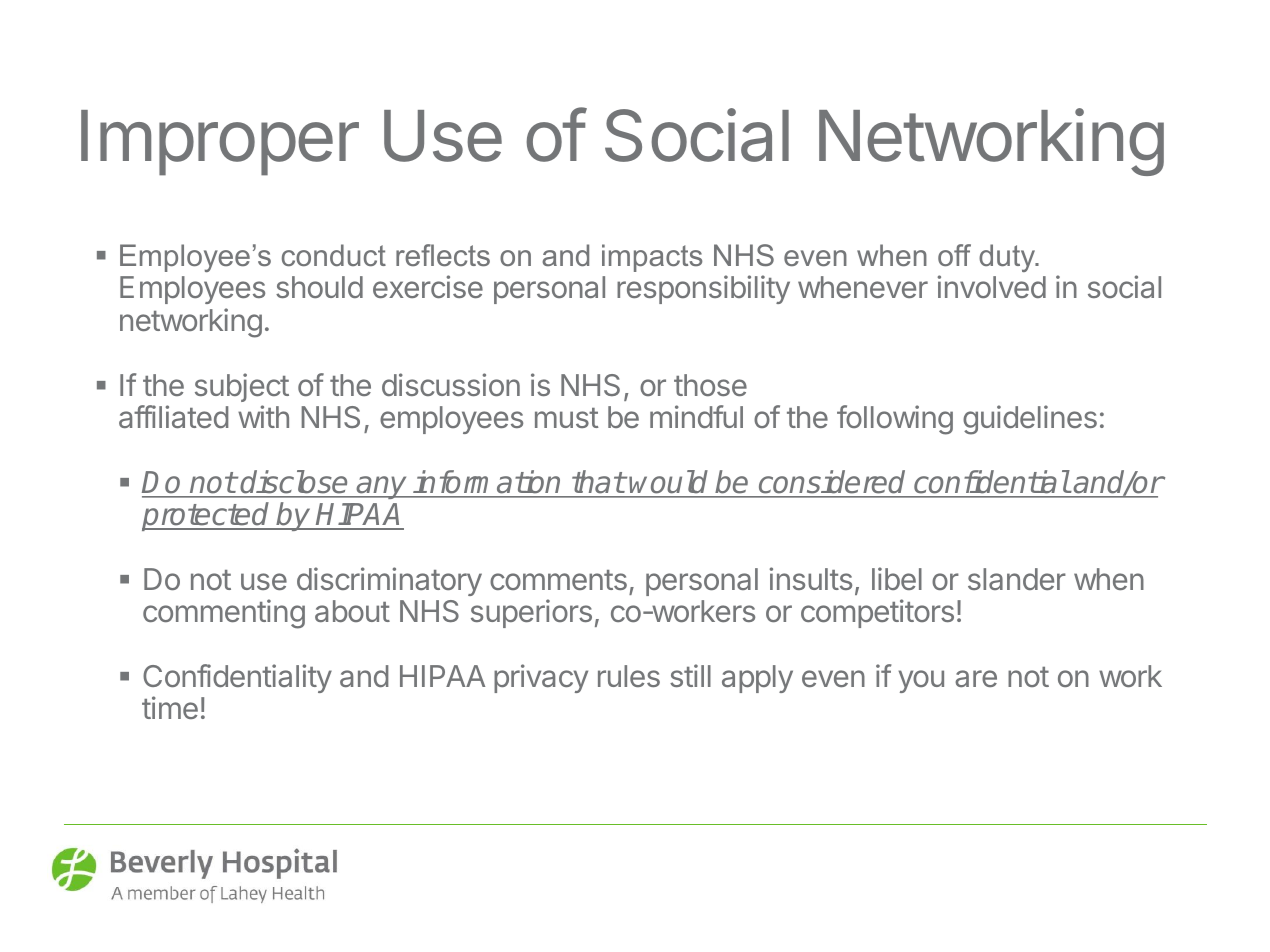  Describe the element at coordinates (263, 416) in the document. I see `with` at that location.
